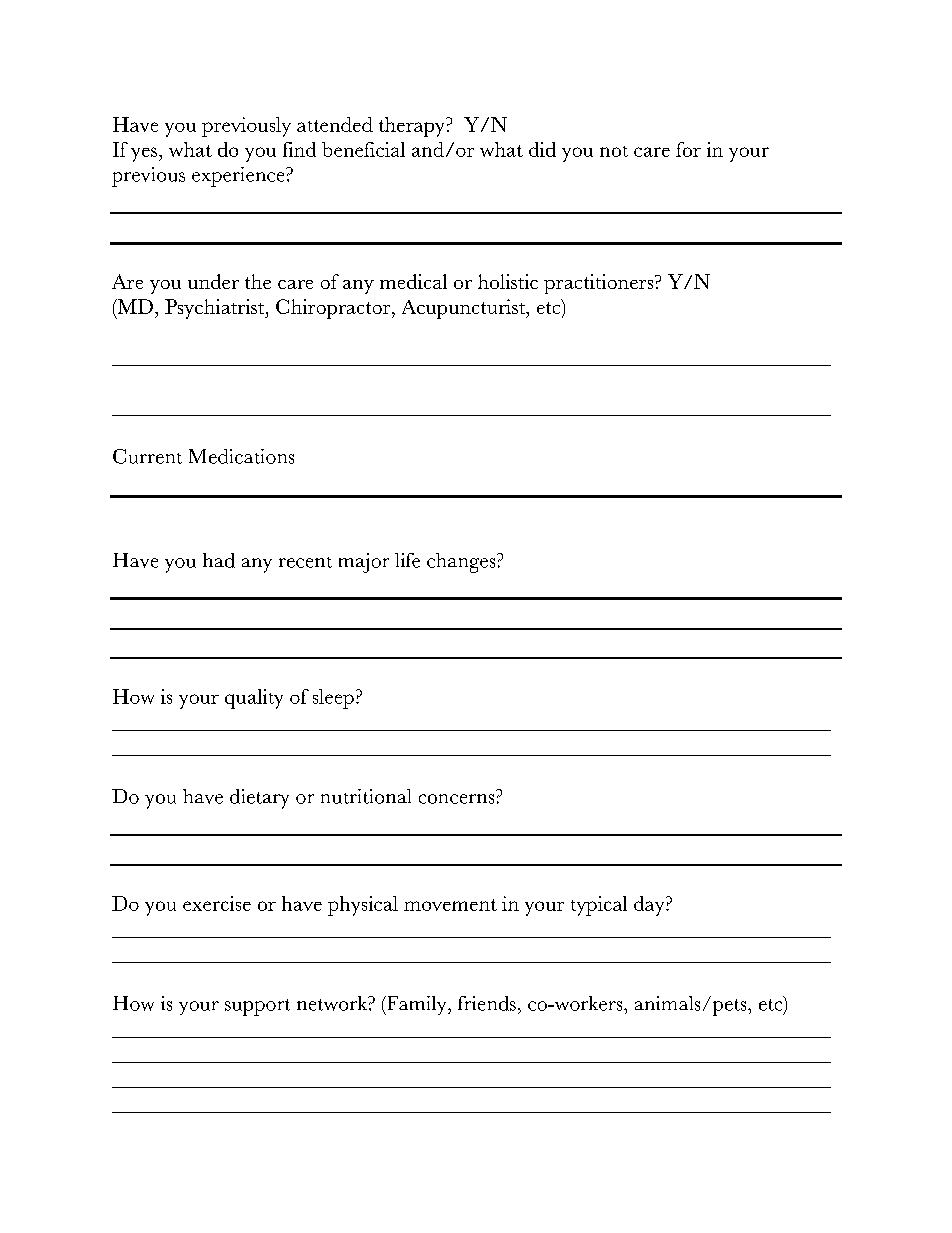 This screenshot has width=952, height=1233. What do you see at coordinates (614, 151) in the screenshot?
I see `not` at bounding box center [614, 151].
